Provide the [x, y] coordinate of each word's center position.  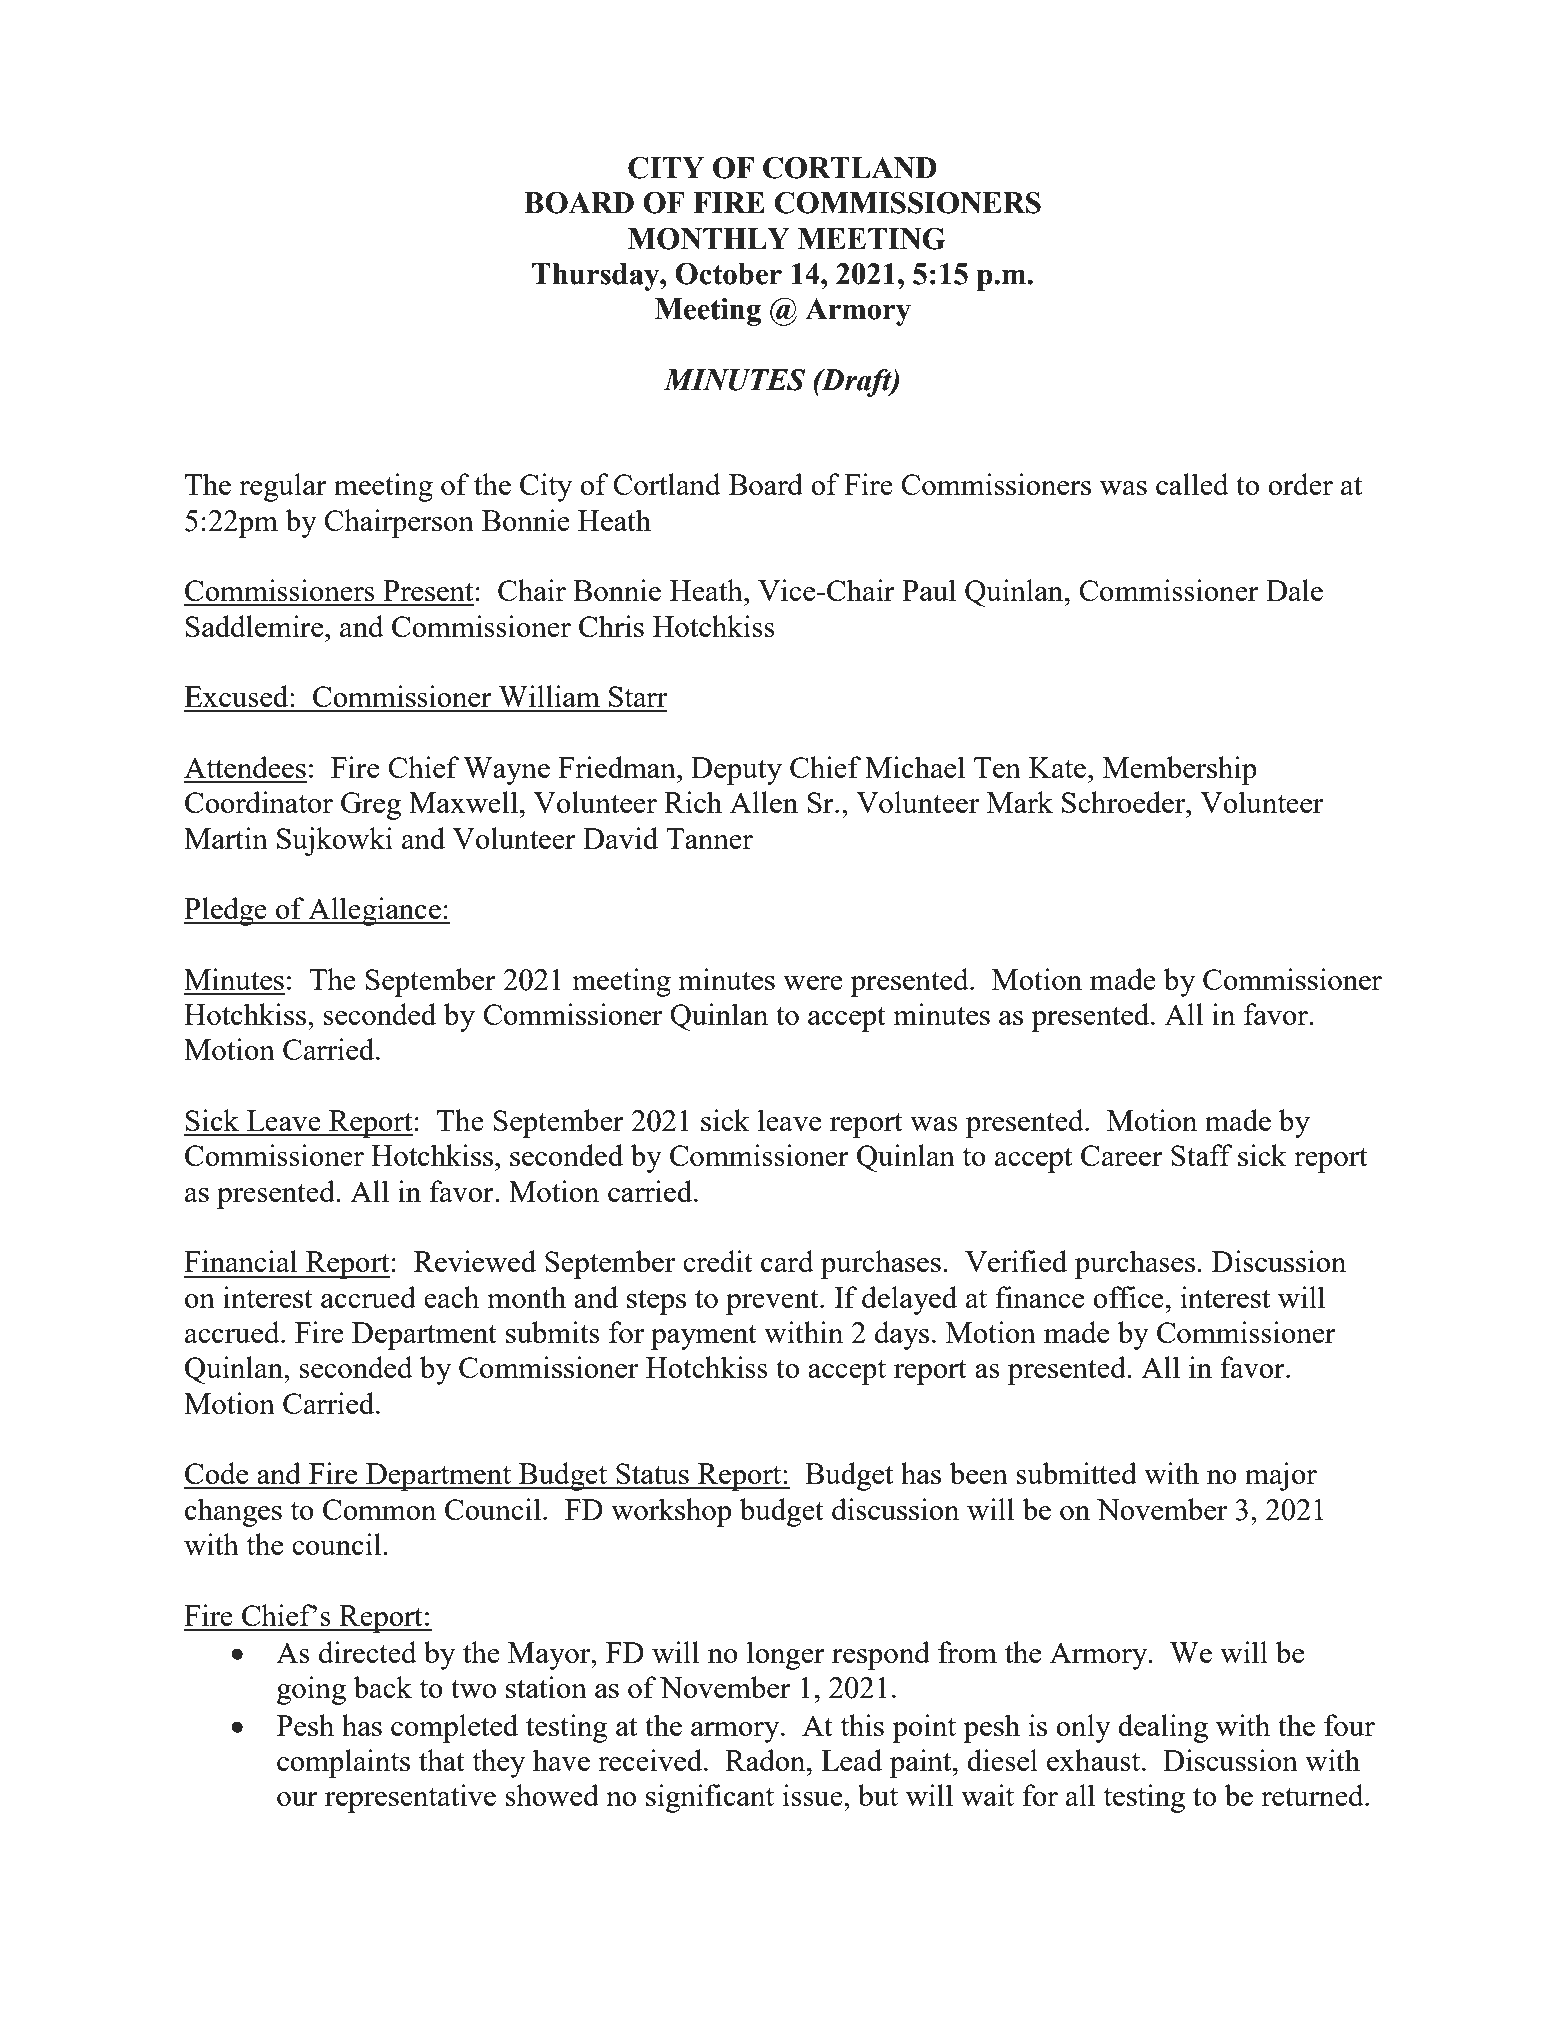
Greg [371, 806]
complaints [343, 1763]
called [1192, 484]
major [1281, 1476]
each [451, 1297]
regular [283, 487]
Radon [766, 1760]
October [728, 274]
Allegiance [374, 911]
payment [704, 1337]
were [813, 983]
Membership [1180, 770]
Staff [1202, 1155]
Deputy [736, 771]
